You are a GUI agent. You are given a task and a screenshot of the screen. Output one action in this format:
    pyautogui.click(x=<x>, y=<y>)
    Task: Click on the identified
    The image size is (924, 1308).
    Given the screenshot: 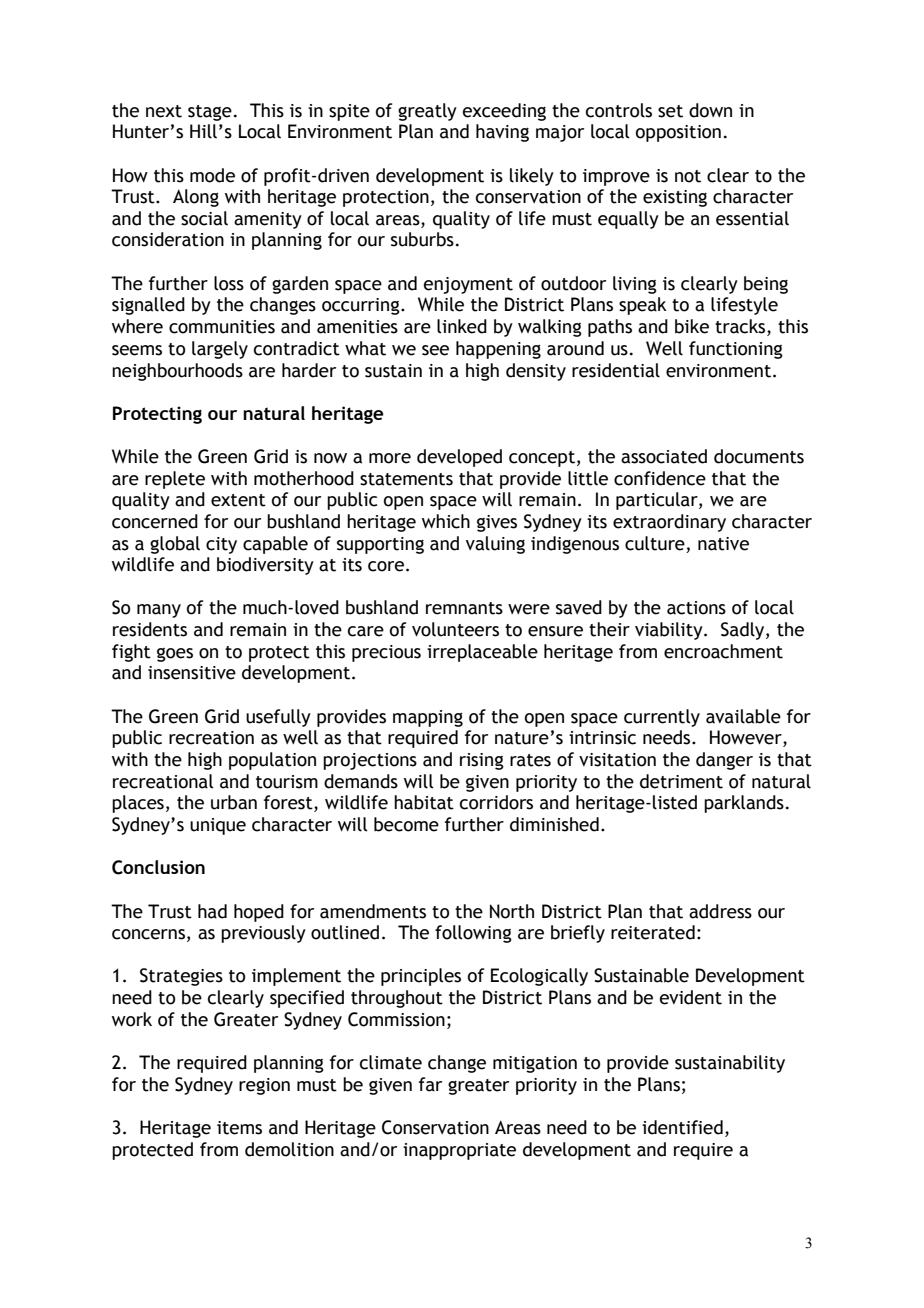 What is the action you would take?
    pyautogui.click(x=682, y=1127)
